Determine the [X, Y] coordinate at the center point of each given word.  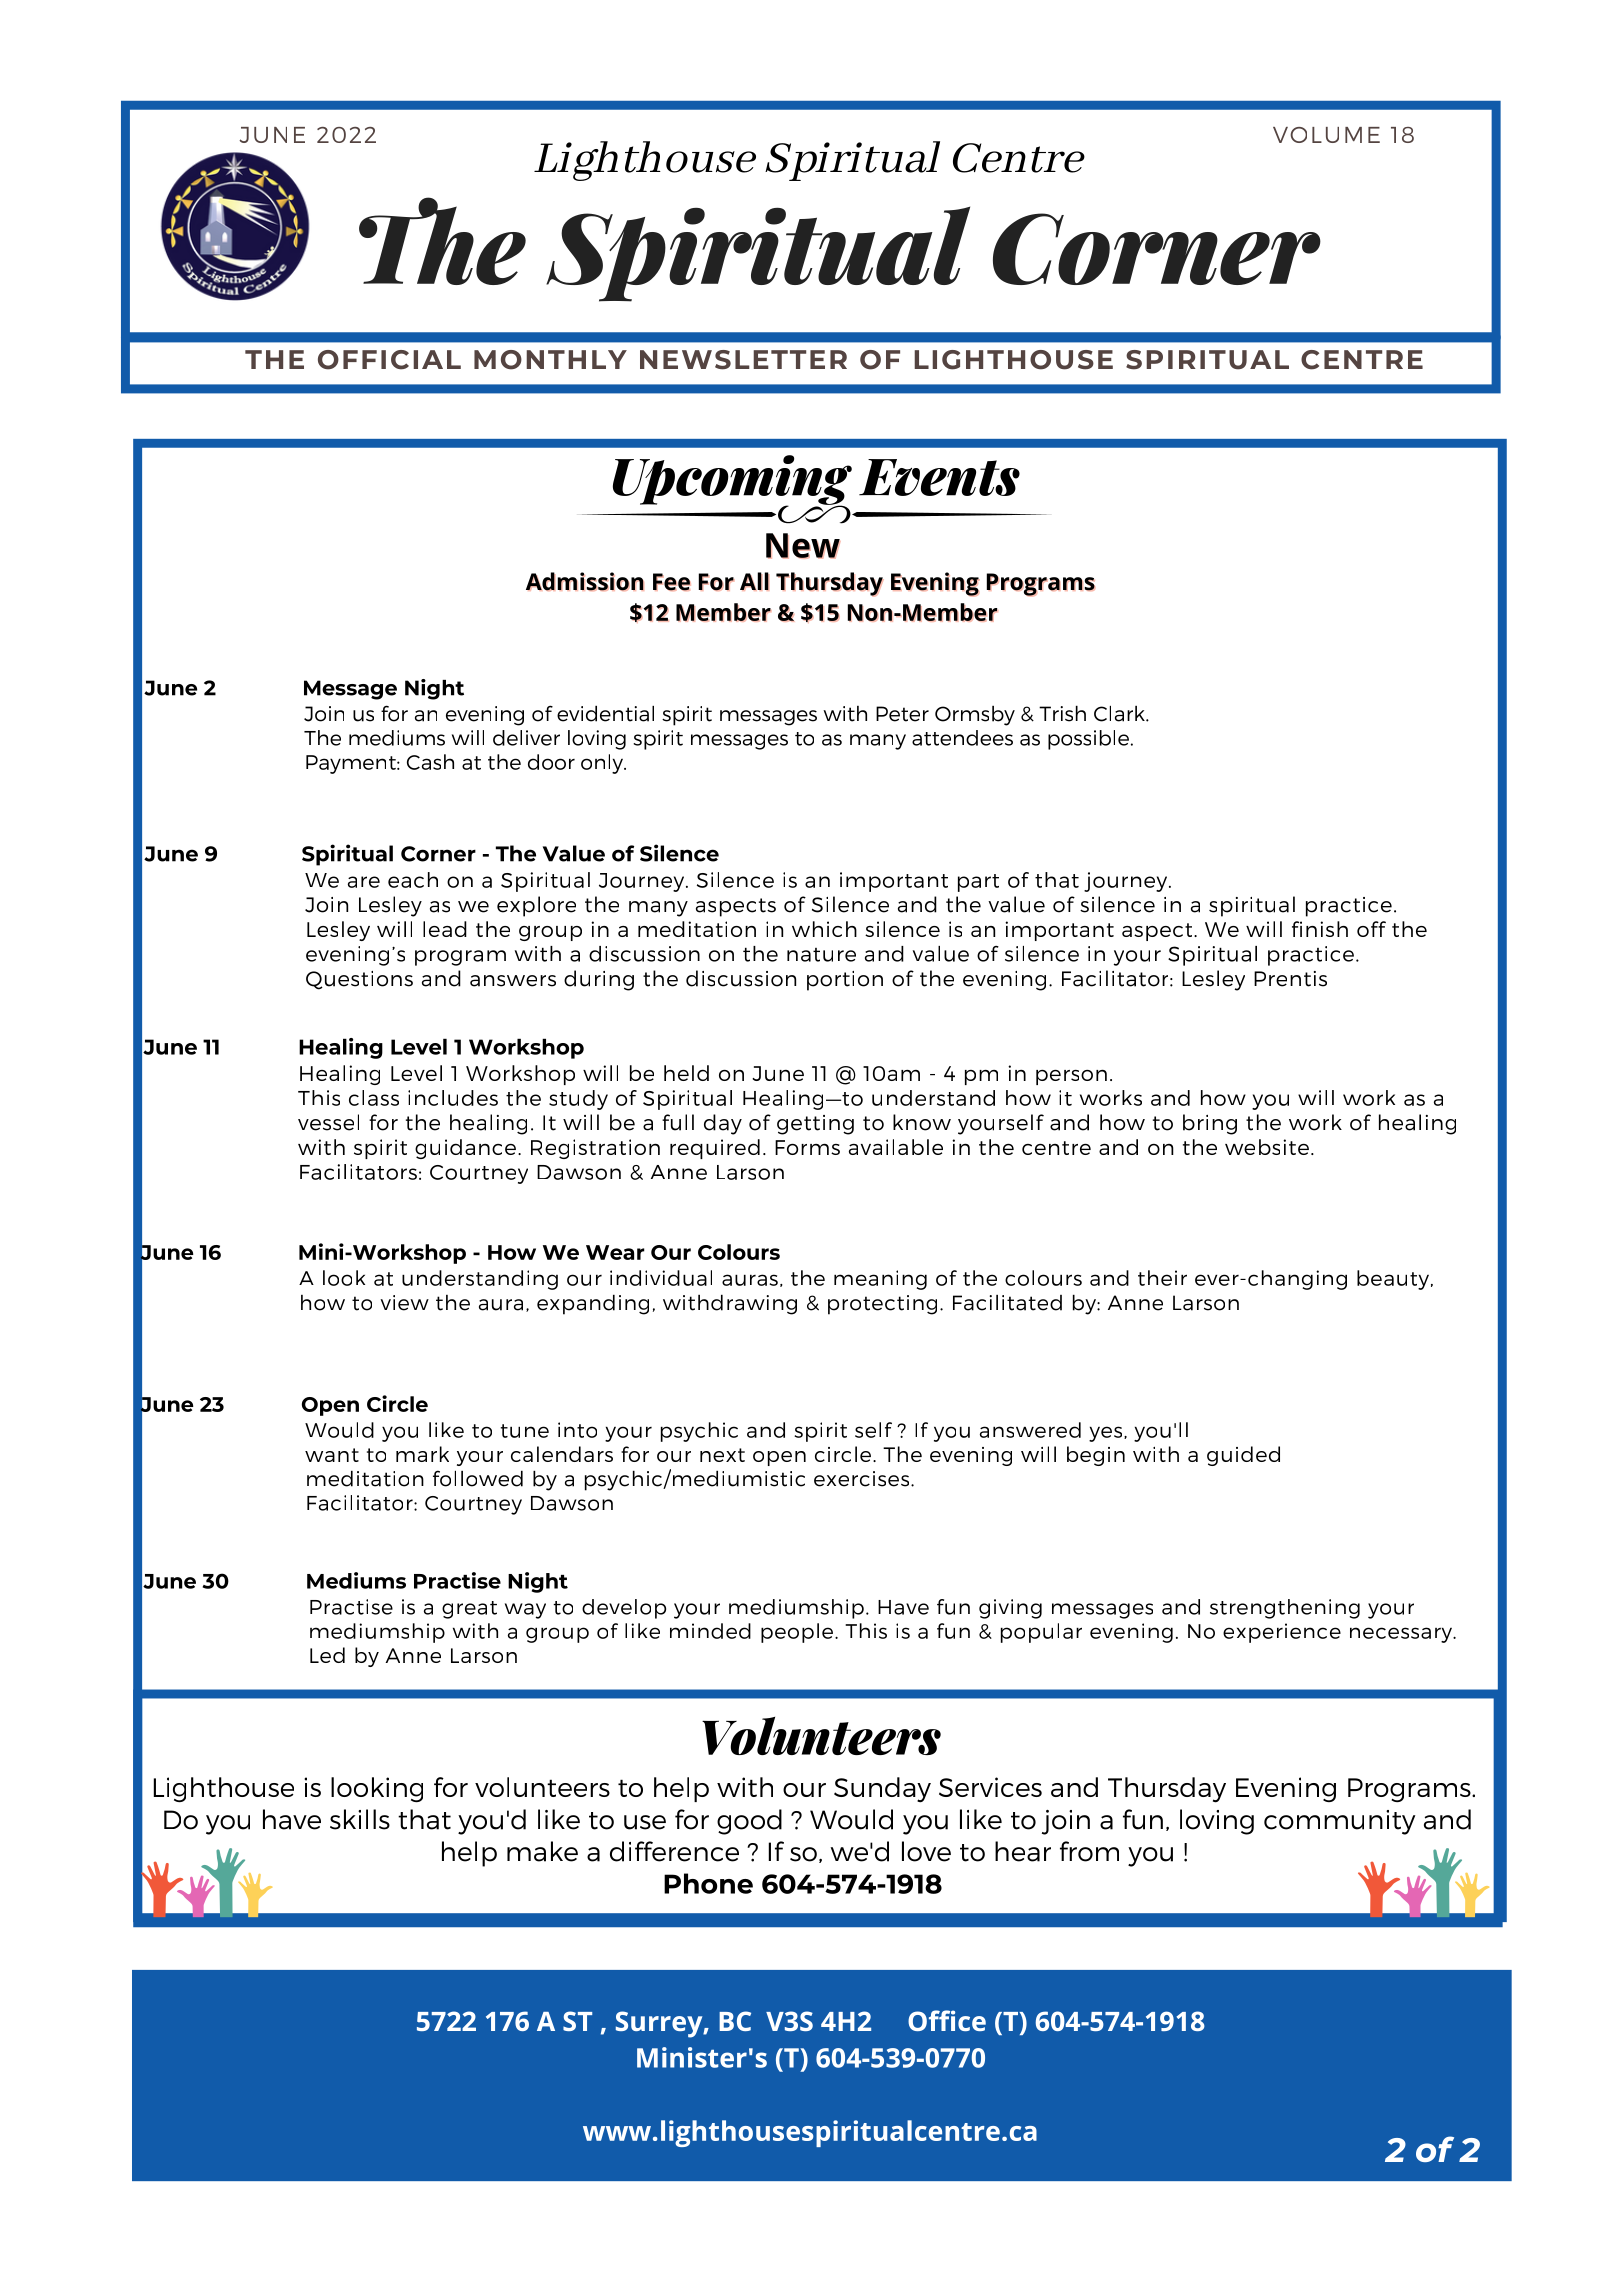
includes [453, 1098]
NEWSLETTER [743, 360]
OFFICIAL [389, 360]
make [542, 1851]
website [1268, 1147]
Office [947, 2020]
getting [815, 1125]
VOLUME [1326, 135]
